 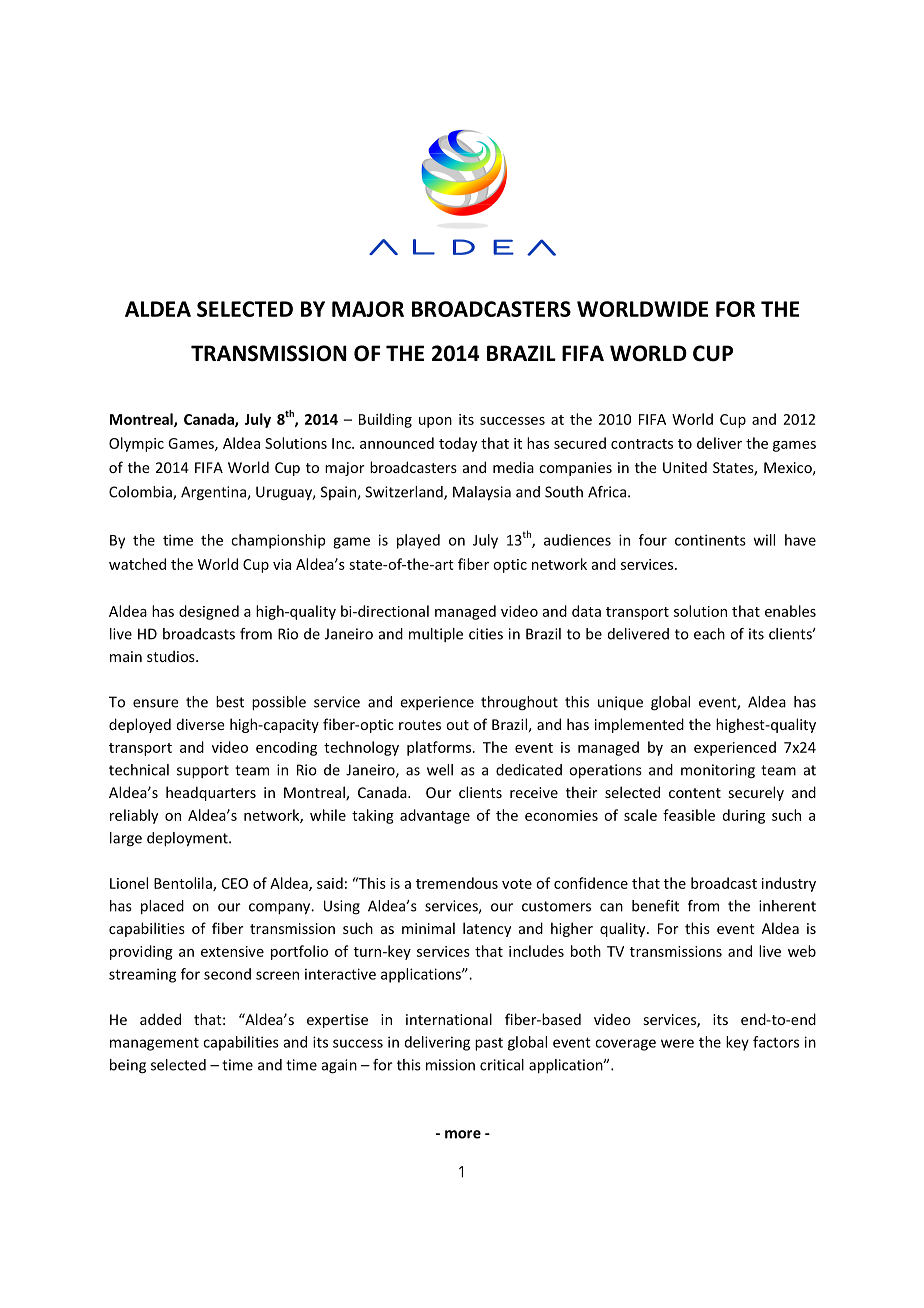 What do you see at coordinates (136, 444) in the image?
I see `Olympic` at bounding box center [136, 444].
